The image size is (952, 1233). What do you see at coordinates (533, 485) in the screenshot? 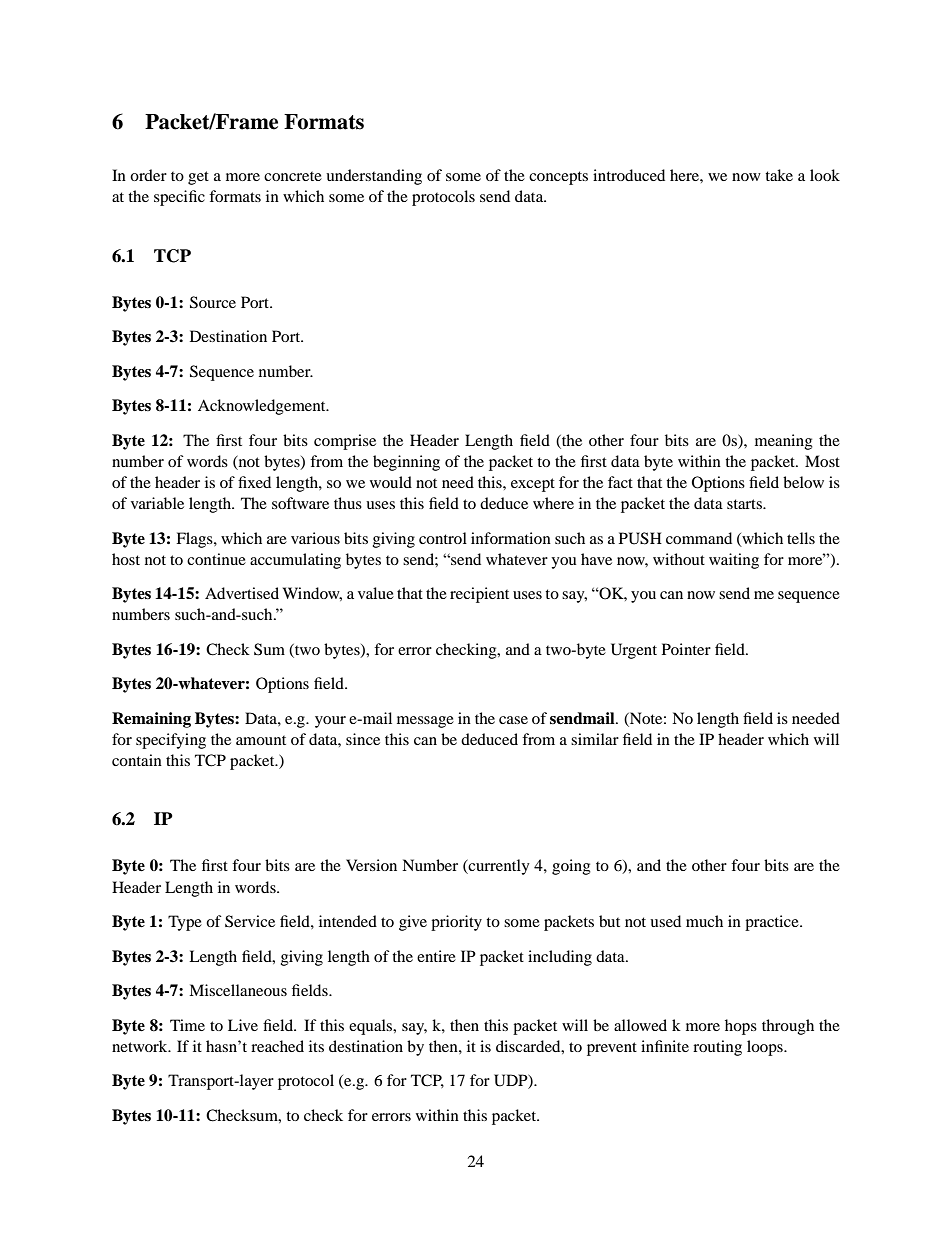
I see `except` at bounding box center [533, 485].
